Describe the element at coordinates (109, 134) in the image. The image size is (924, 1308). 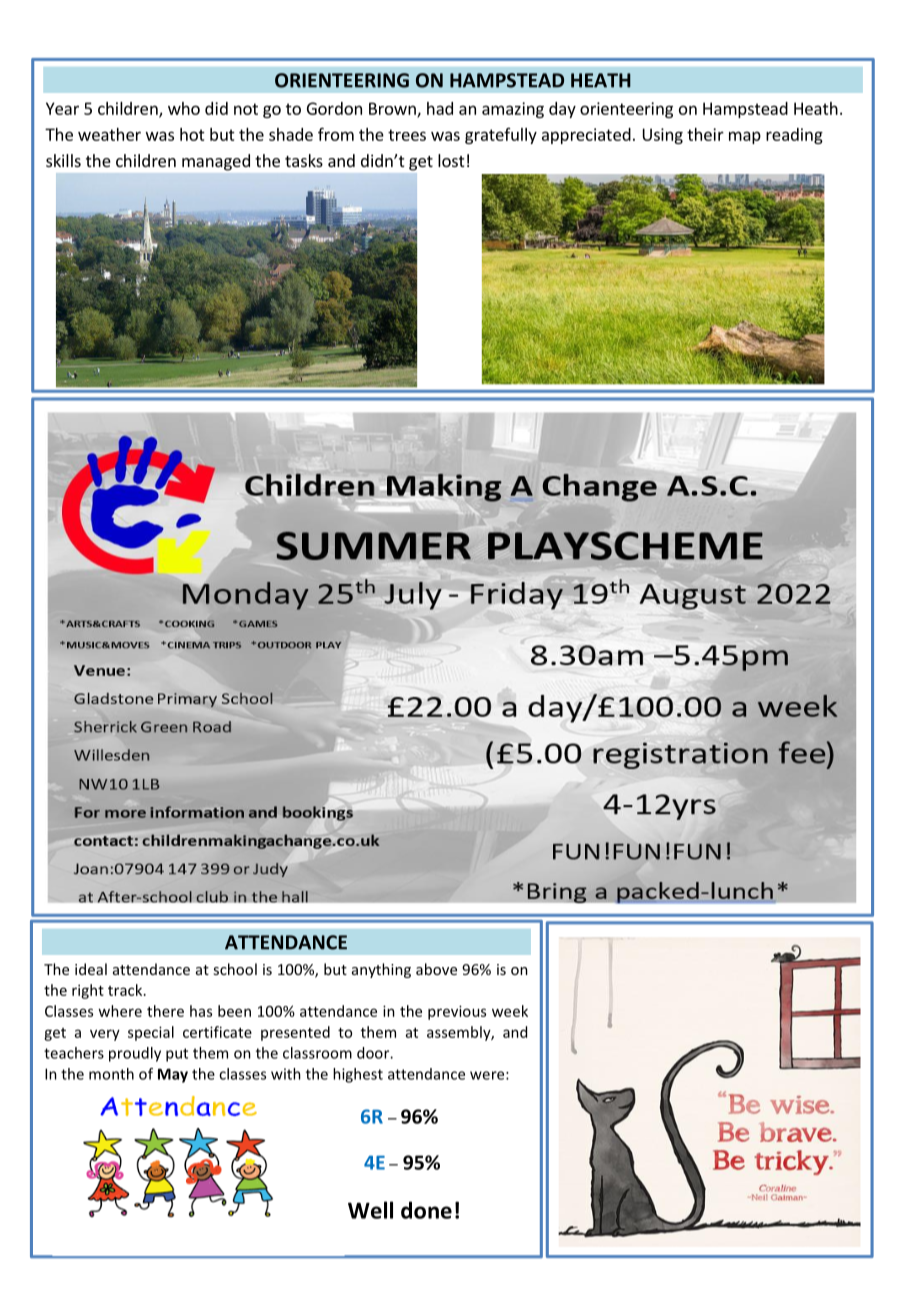
I see `weather` at that location.
